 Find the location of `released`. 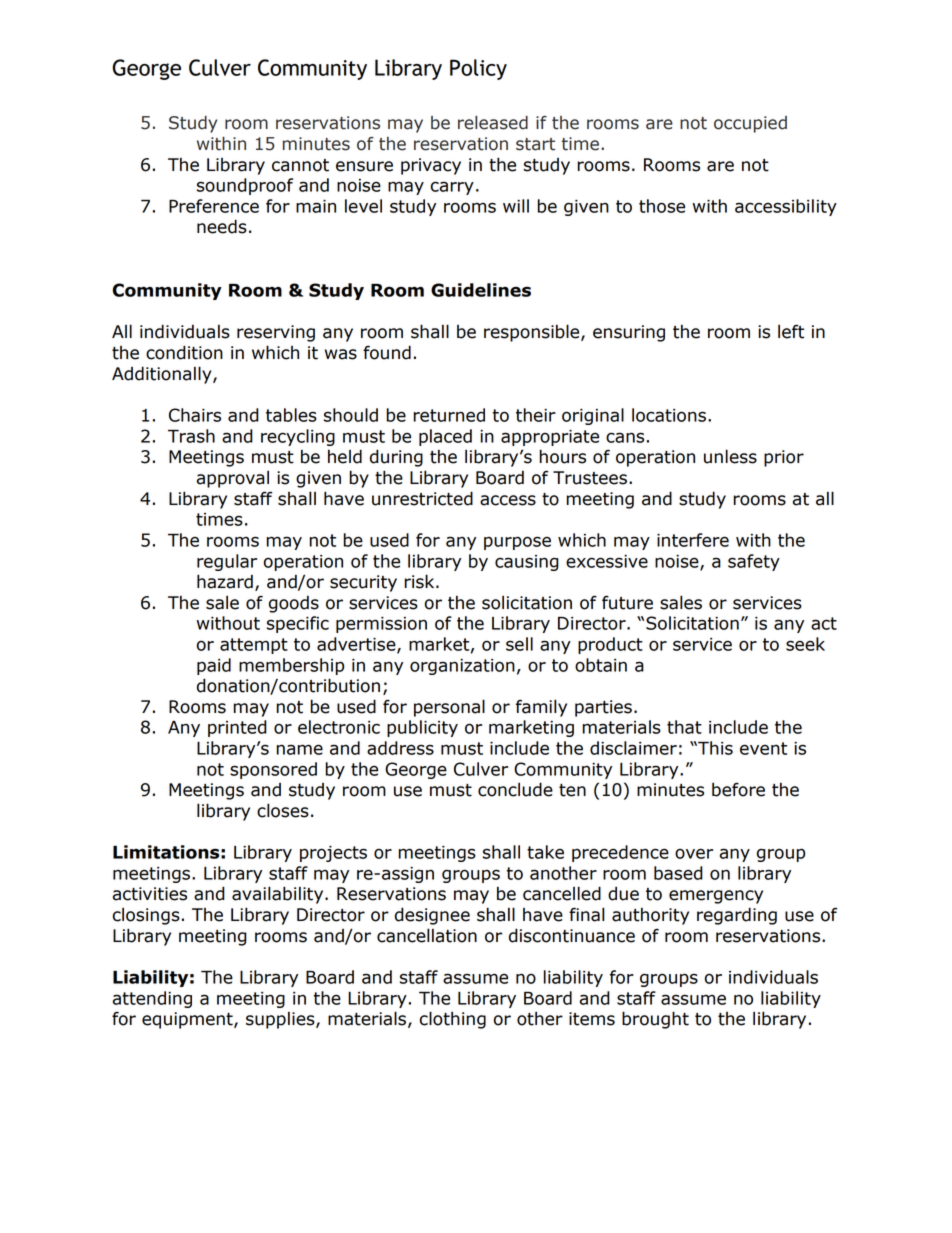

released is located at coordinates (493, 123).
